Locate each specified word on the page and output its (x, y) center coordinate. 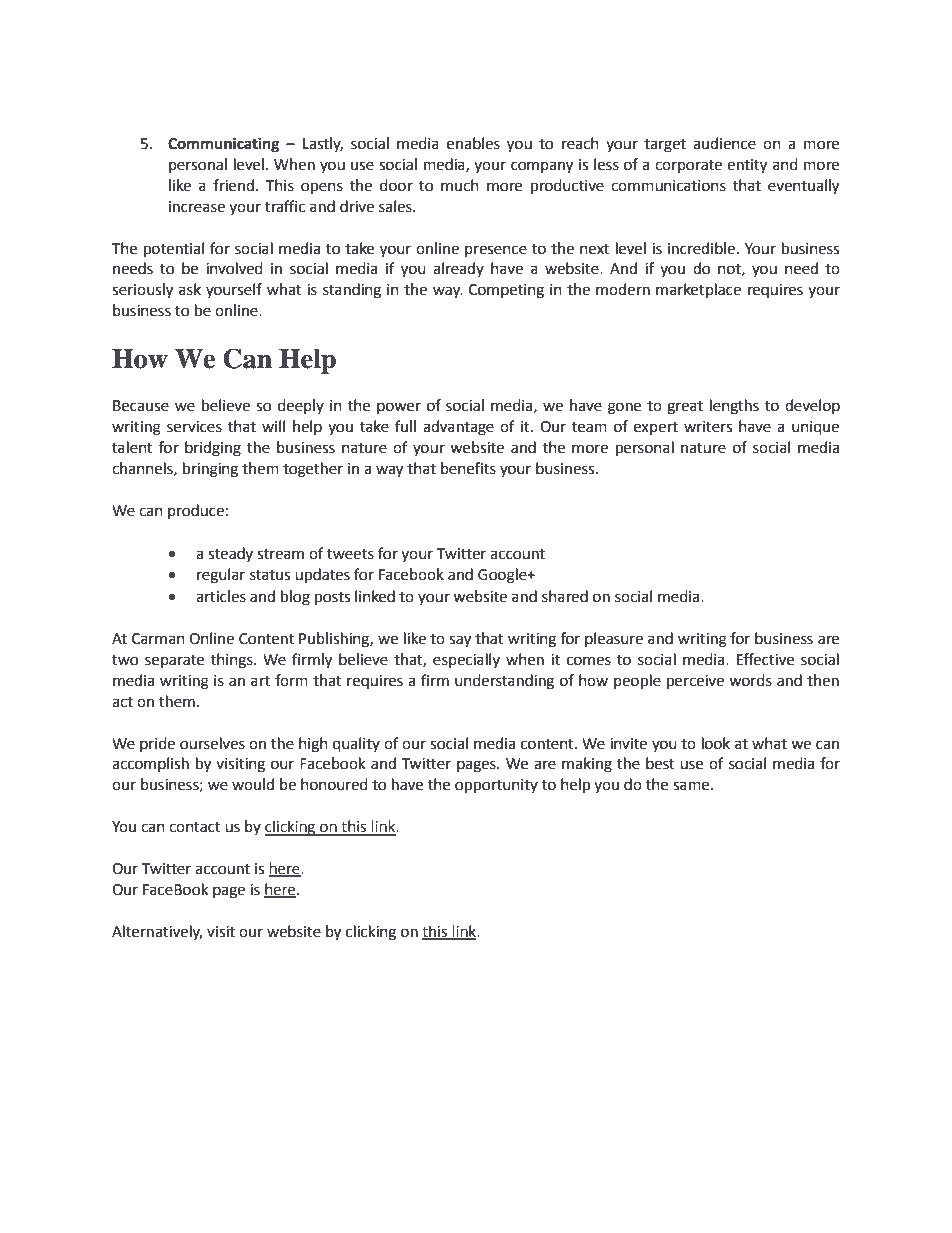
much (460, 185)
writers (708, 427)
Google (503, 576)
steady (230, 554)
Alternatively (157, 932)
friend (233, 185)
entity (747, 166)
